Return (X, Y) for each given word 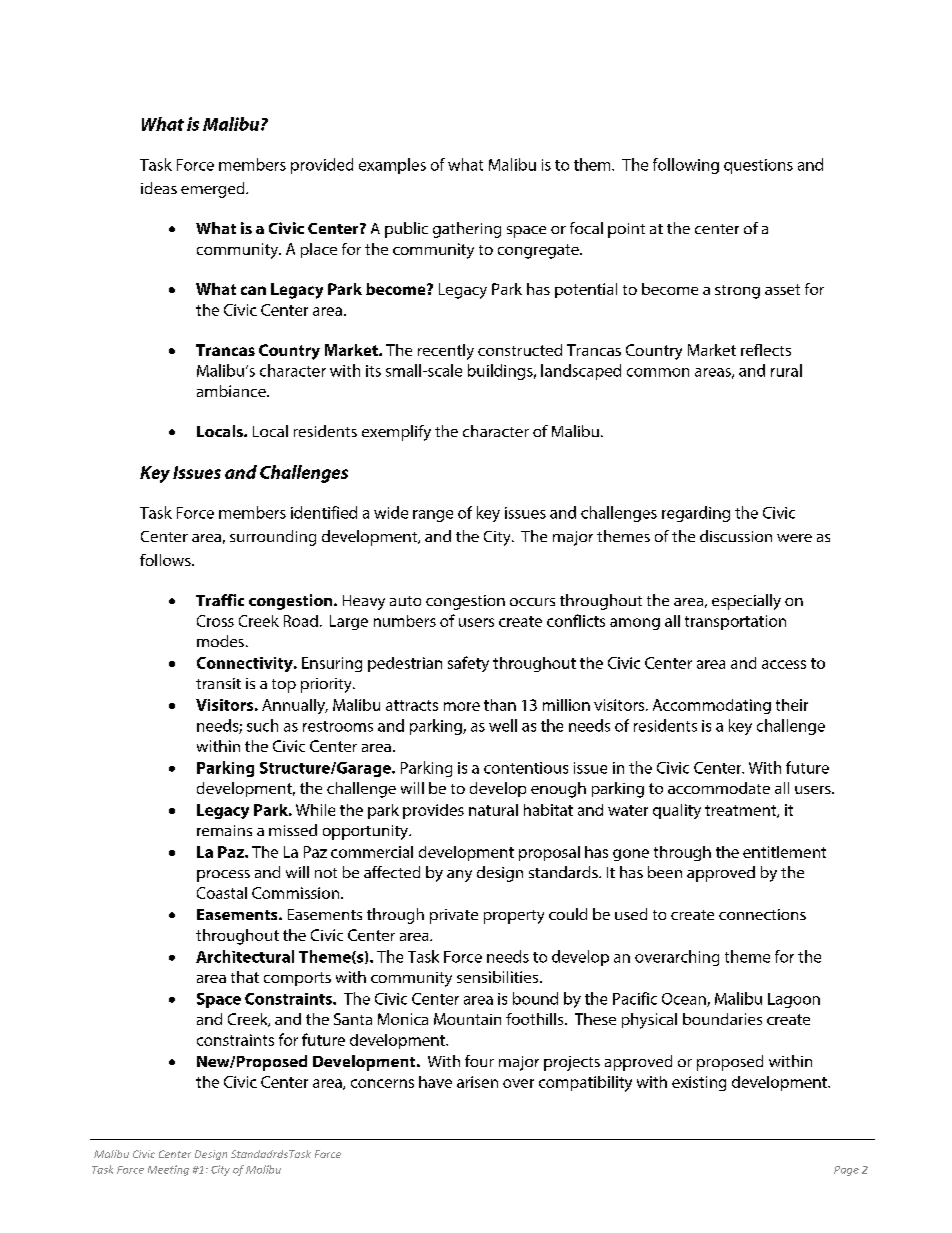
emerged (214, 190)
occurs (532, 602)
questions (758, 166)
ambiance (232, 391)
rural (786, 370)
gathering (467, 230)
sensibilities (497, 977)
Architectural (245, 956)
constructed (520, 350)
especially (746, 602)
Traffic (220, 600)
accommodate (719, 788)
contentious (526, 768)
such (262, 725)
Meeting (168, 1170)
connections (762, 914)
